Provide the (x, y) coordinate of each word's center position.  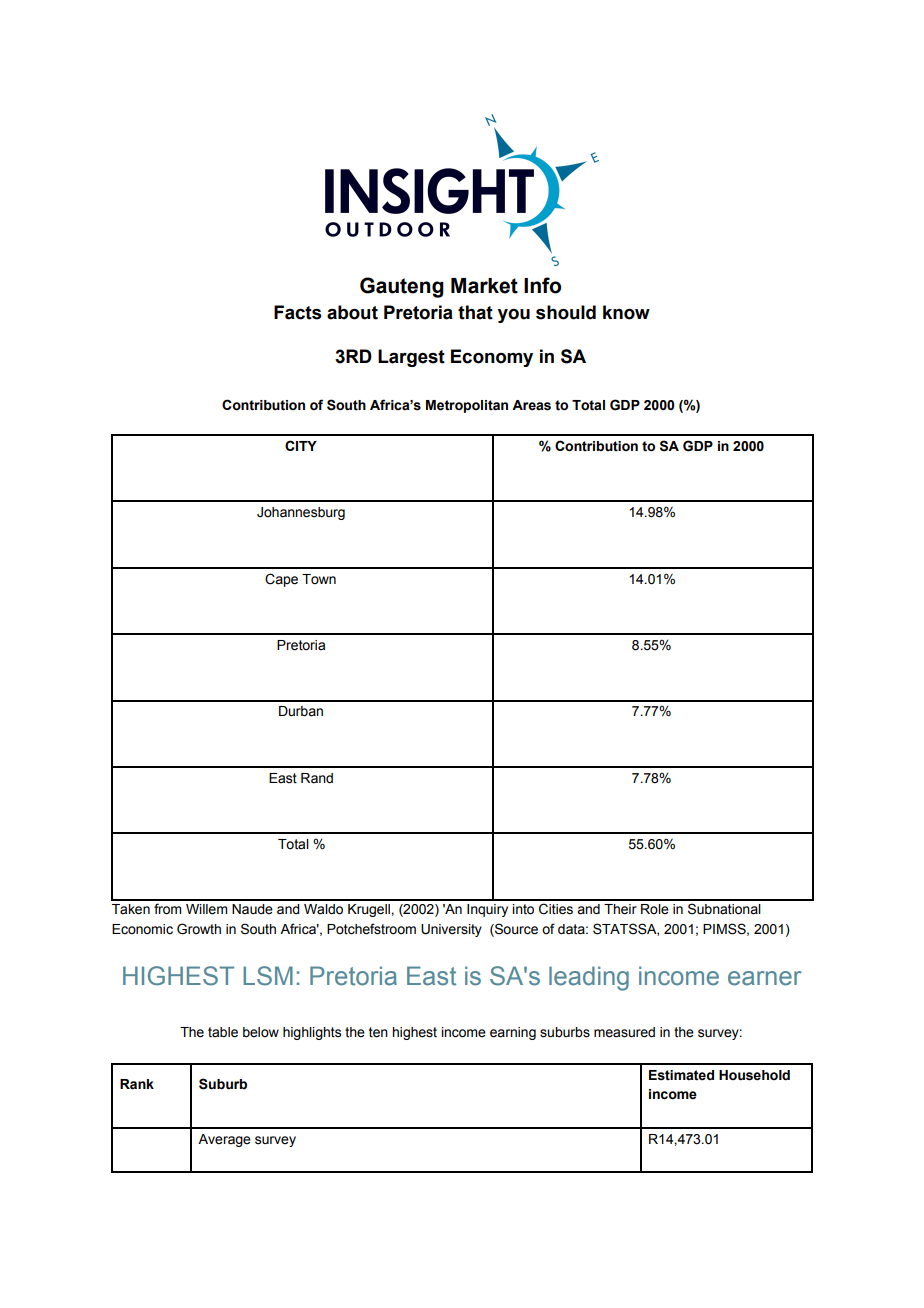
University (451, 930)
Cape (281, 580)
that (475, 312)
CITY (301, 445)
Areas (531, 405)
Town (319, 579)
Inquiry (487, 910)
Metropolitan (467, 406)
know (626, 312)
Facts (297, 312)
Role (655, 909)
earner (764, 978)
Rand (317, 778)
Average (224, 1140)
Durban (301, 711)
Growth (199, 929)
